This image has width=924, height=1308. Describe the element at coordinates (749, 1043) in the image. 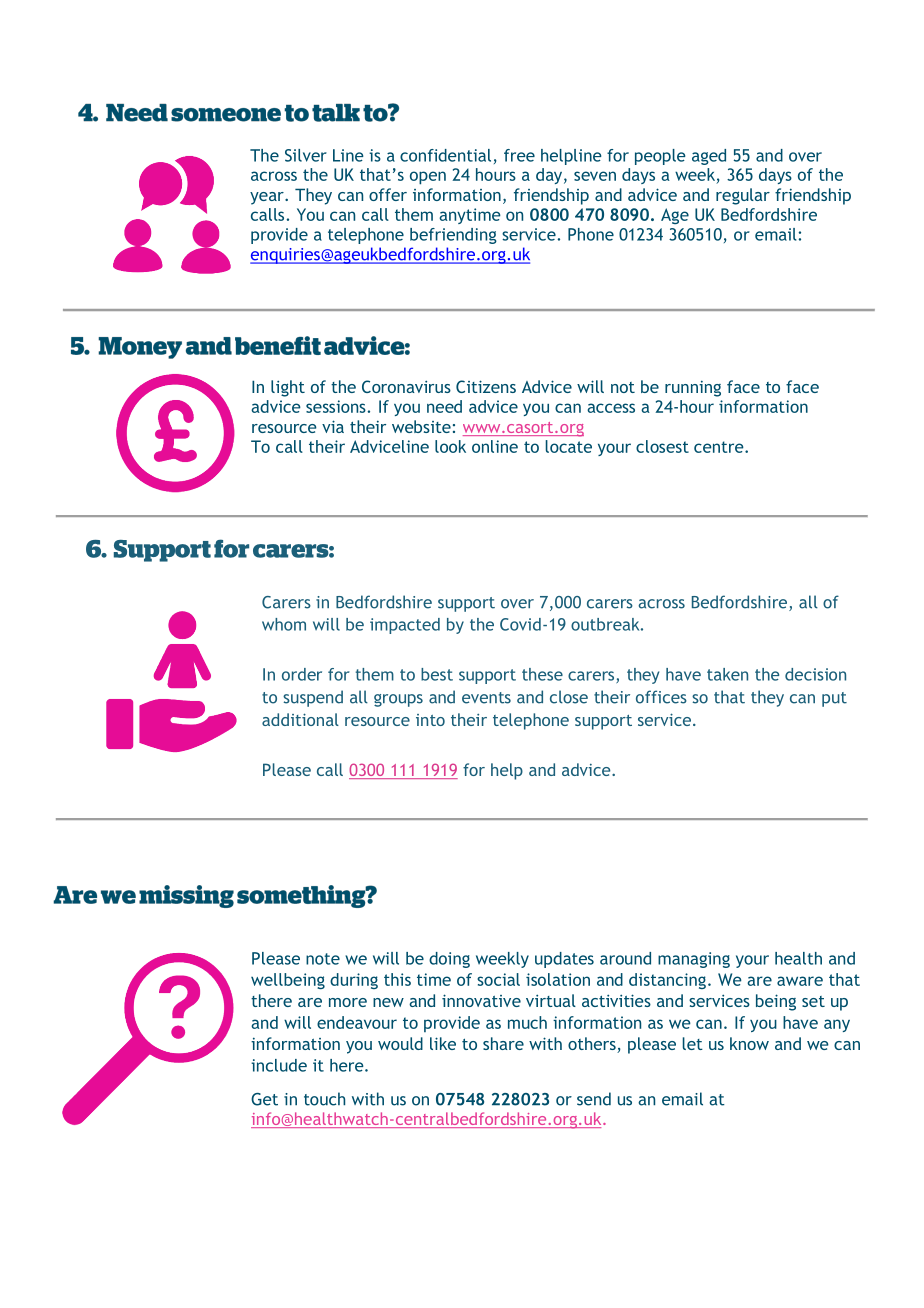

I see `know` at that location.
